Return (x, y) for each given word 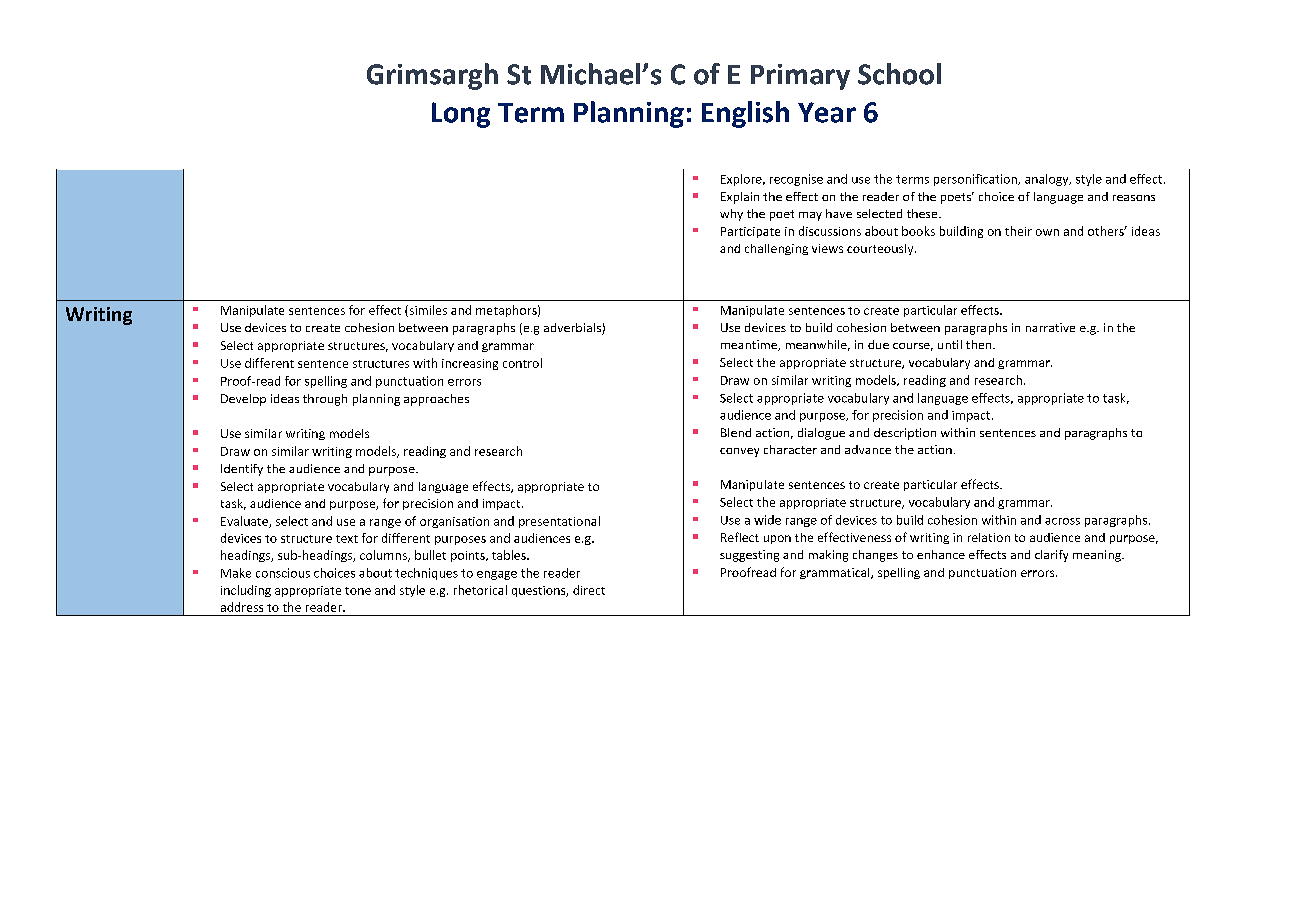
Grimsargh (432, 76)
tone (358, 591)
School (899, 74)
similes (427, 311)
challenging (776, 249)
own (1047, 232)
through (325, 400)
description (905, 434)
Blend (736, 432)
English (745, 114)
